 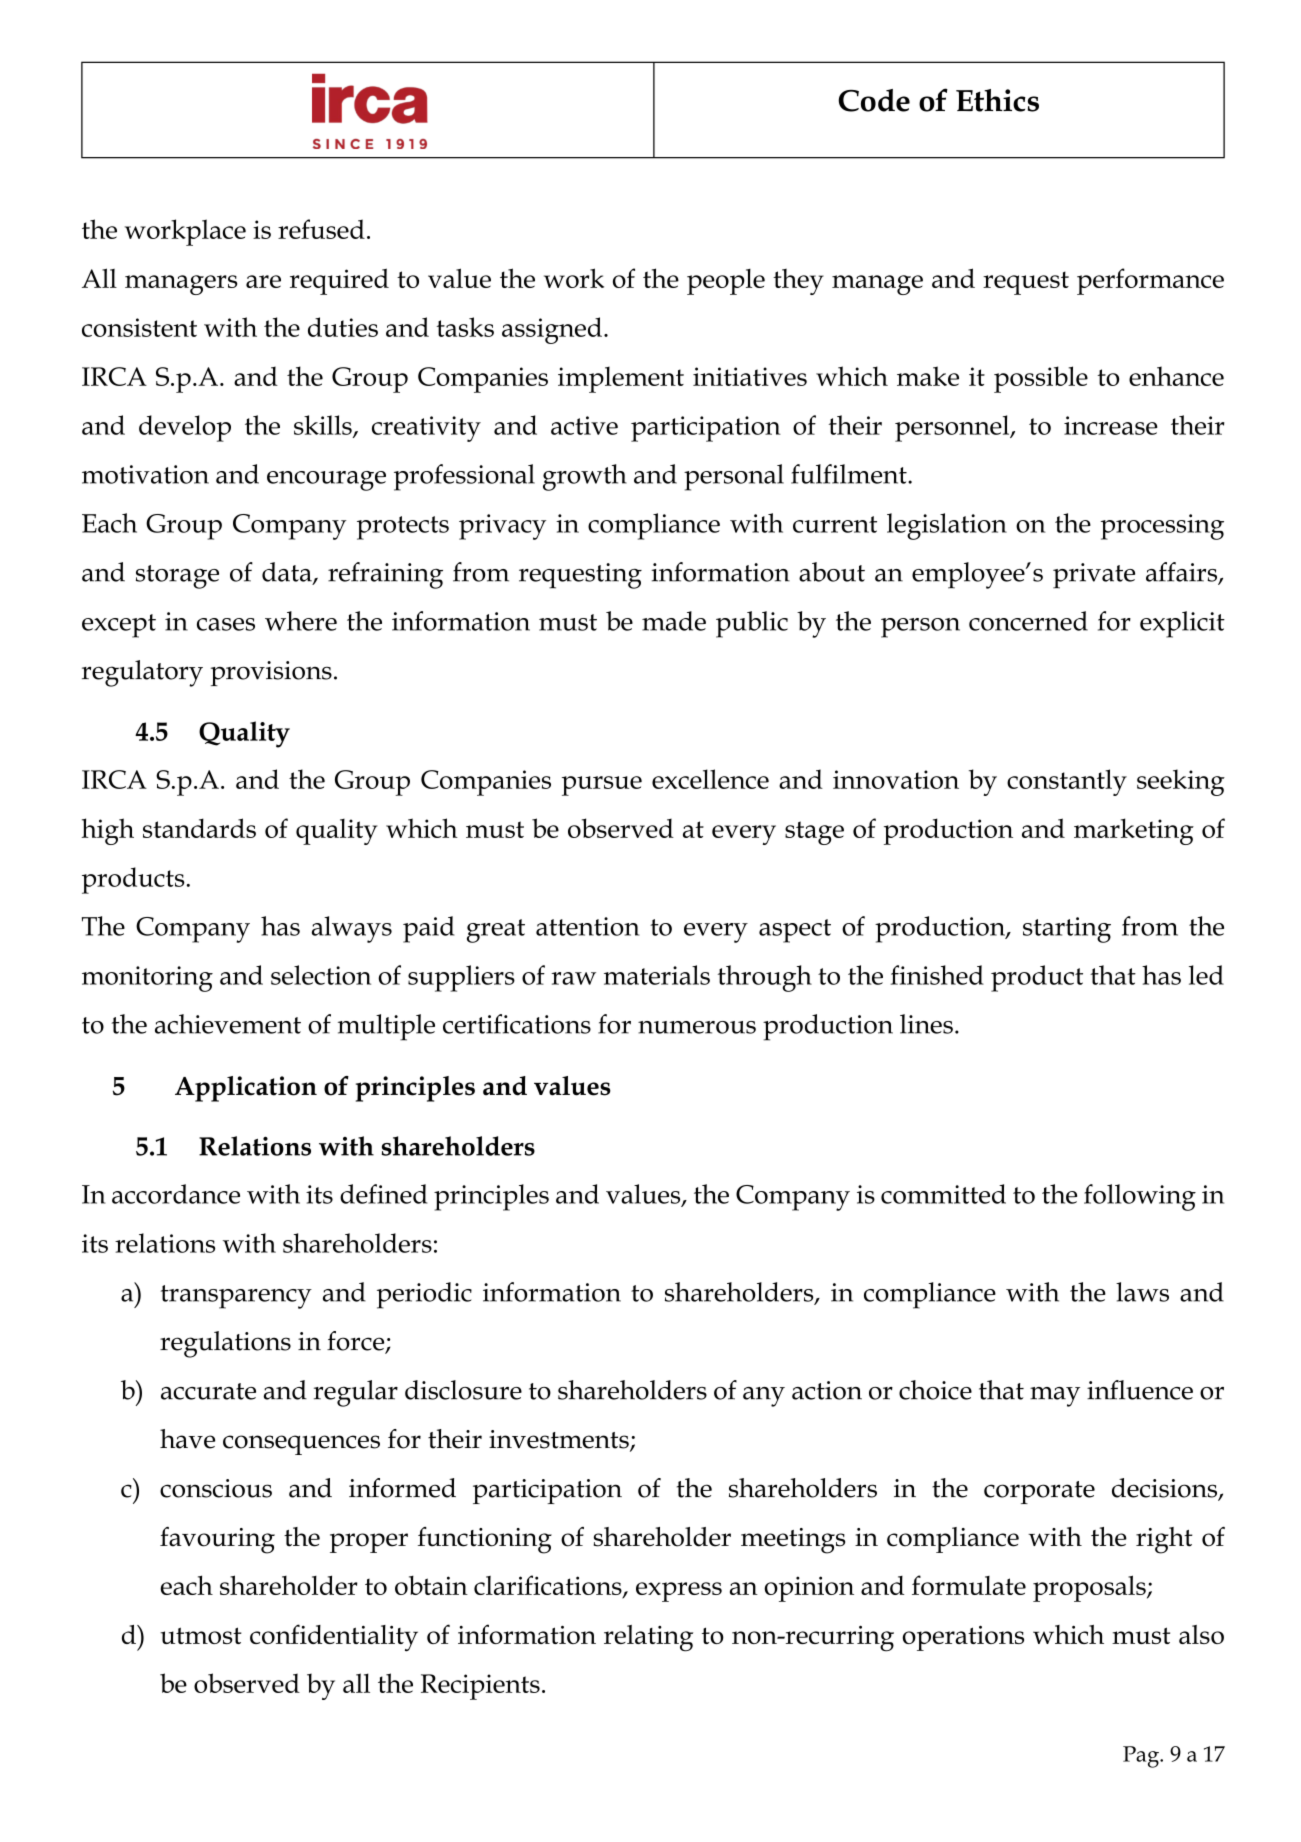 I want to click on utmost, so click(x=201, y=1635).
